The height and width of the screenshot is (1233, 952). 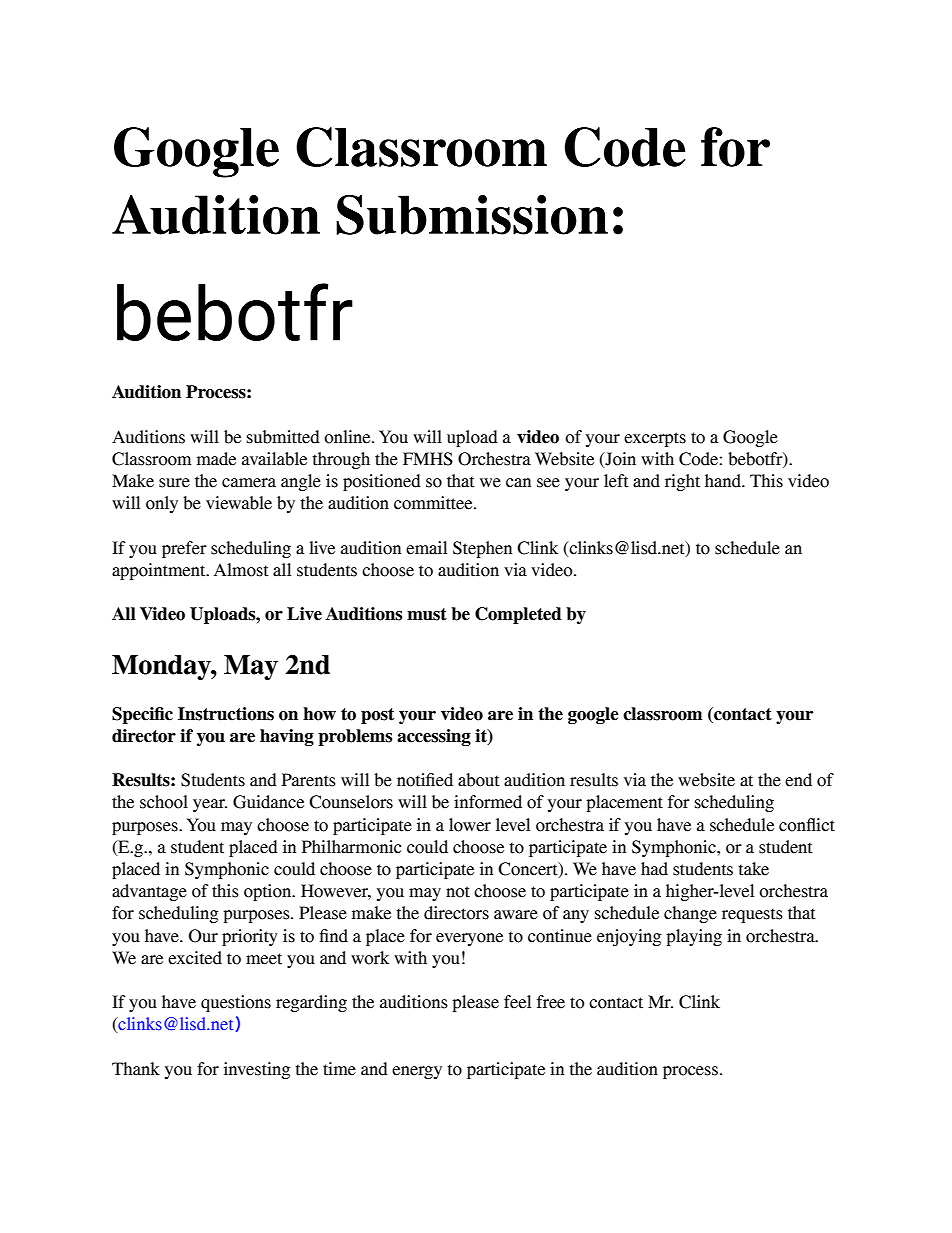 What do you see at coordinates (472, 215) in the screenshot?
I see `Submission` at bounding box center [472, 215].
